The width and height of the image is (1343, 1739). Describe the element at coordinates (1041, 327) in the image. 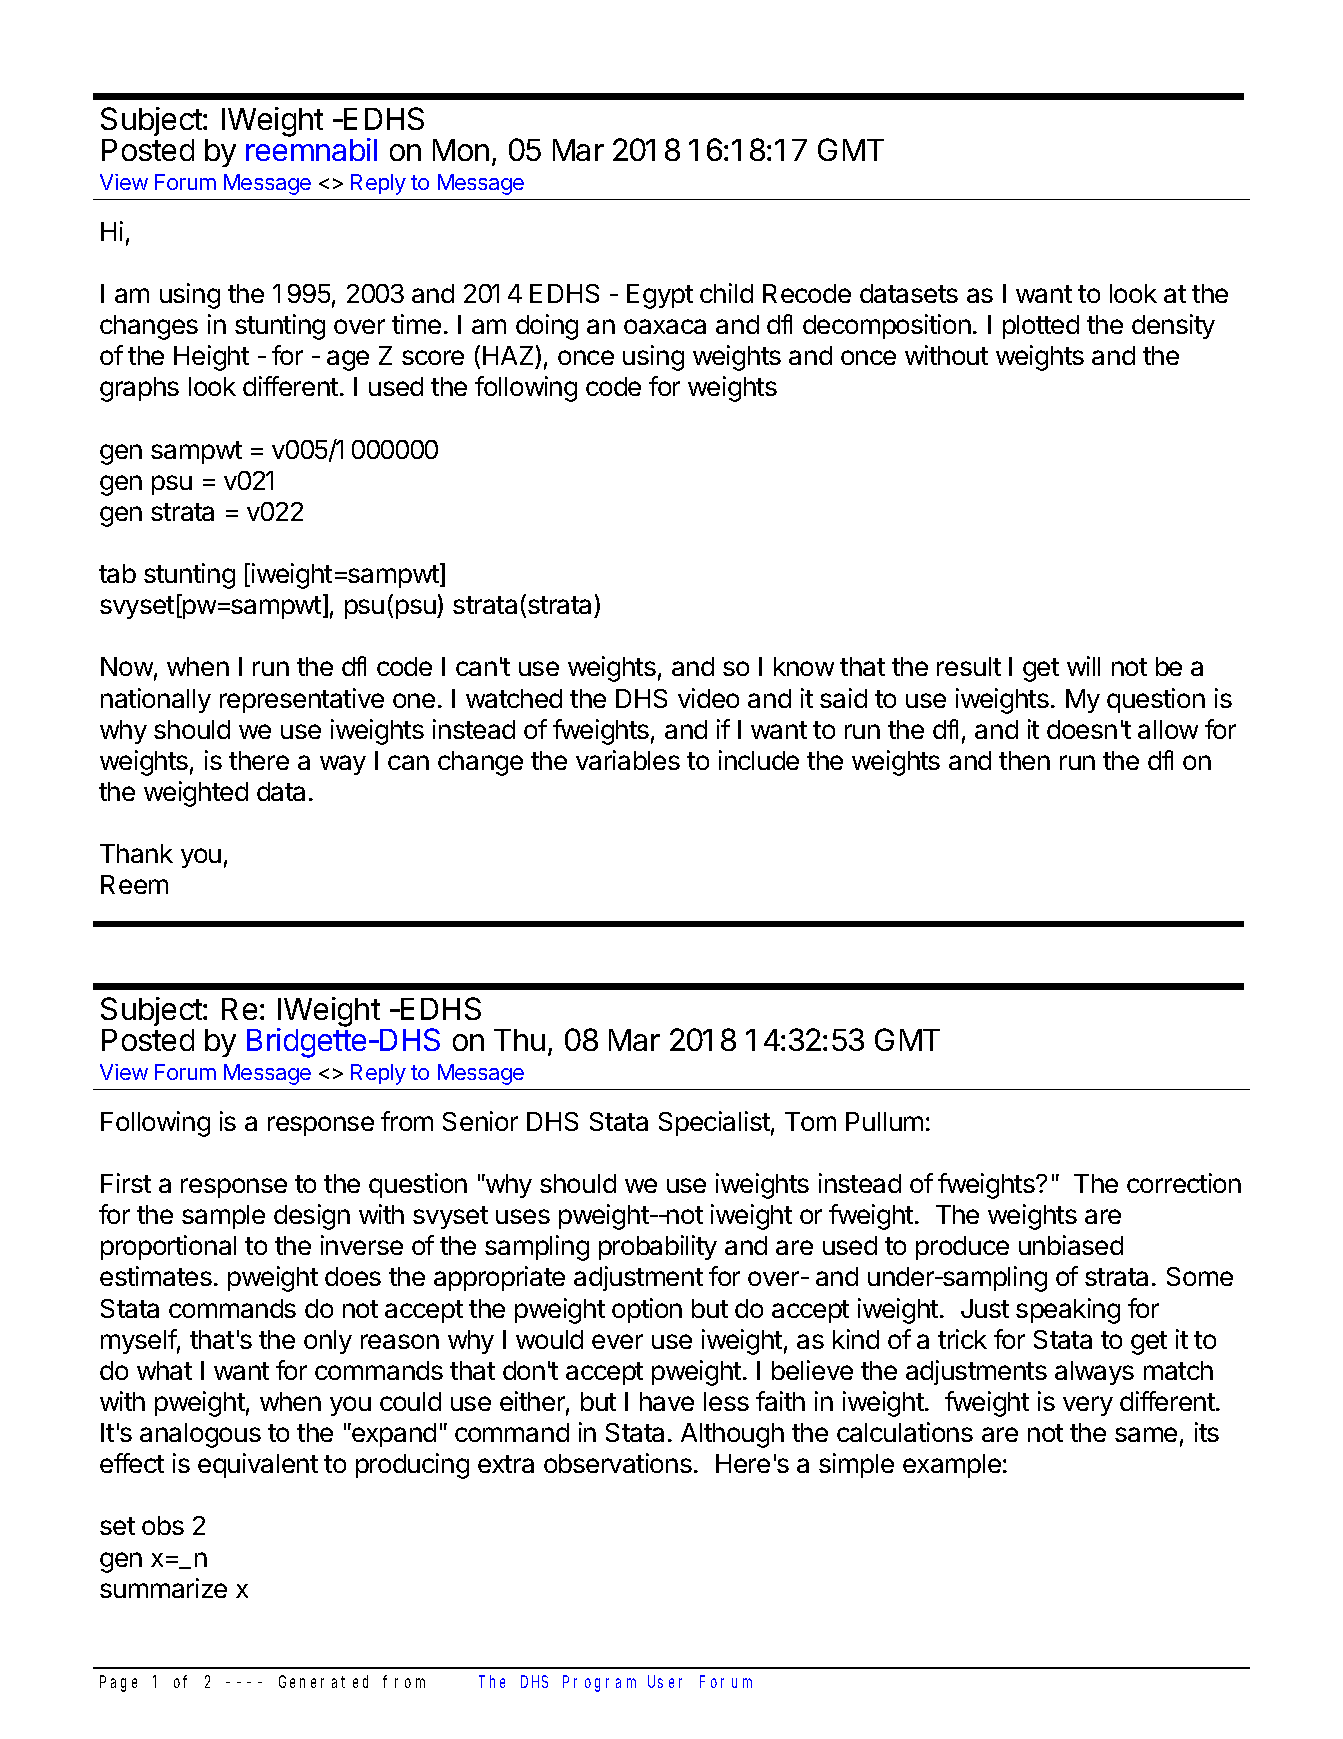

I see `plotted` at that location.
